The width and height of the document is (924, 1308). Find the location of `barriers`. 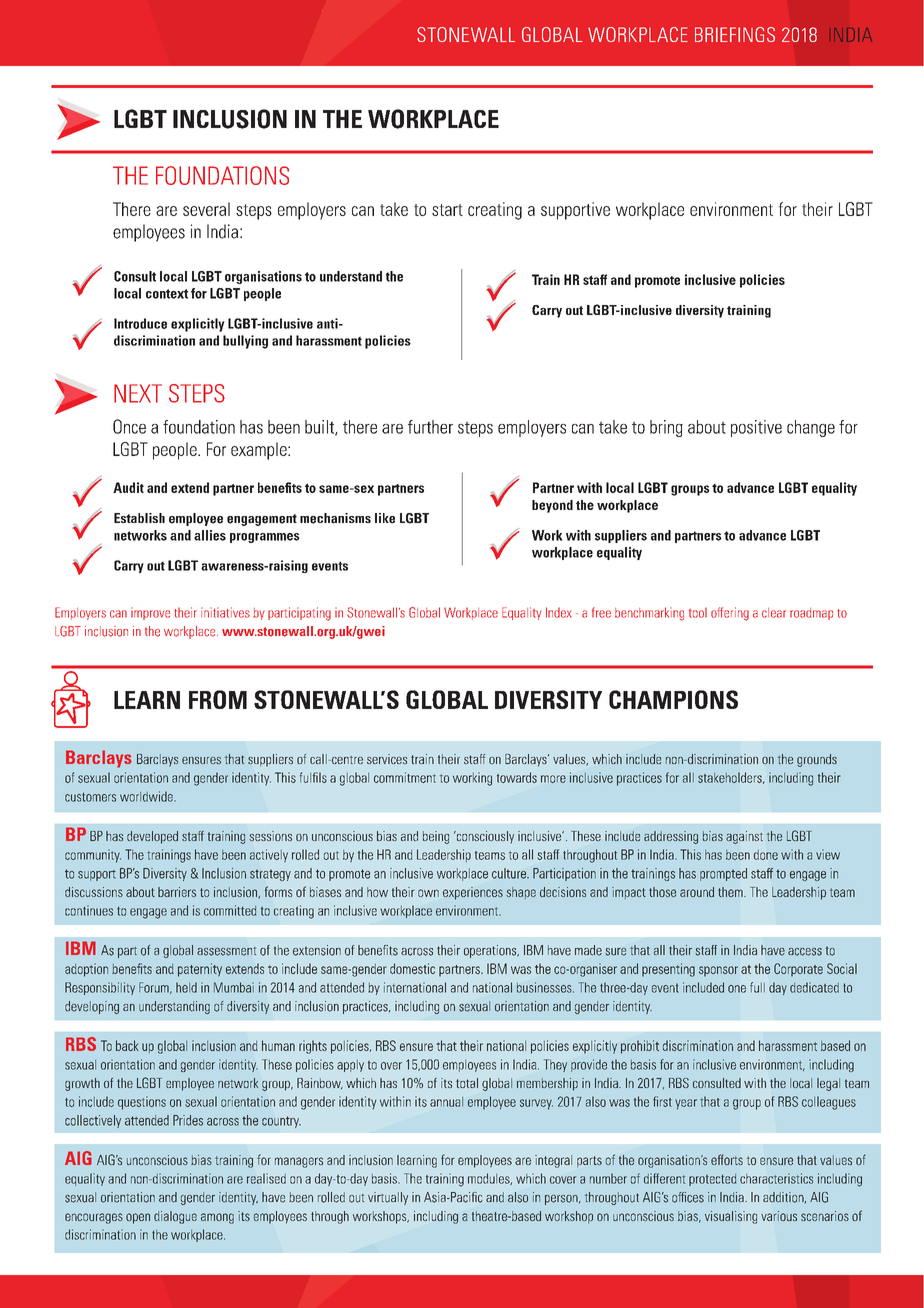

barriers is located at coordinates (177, 892).
